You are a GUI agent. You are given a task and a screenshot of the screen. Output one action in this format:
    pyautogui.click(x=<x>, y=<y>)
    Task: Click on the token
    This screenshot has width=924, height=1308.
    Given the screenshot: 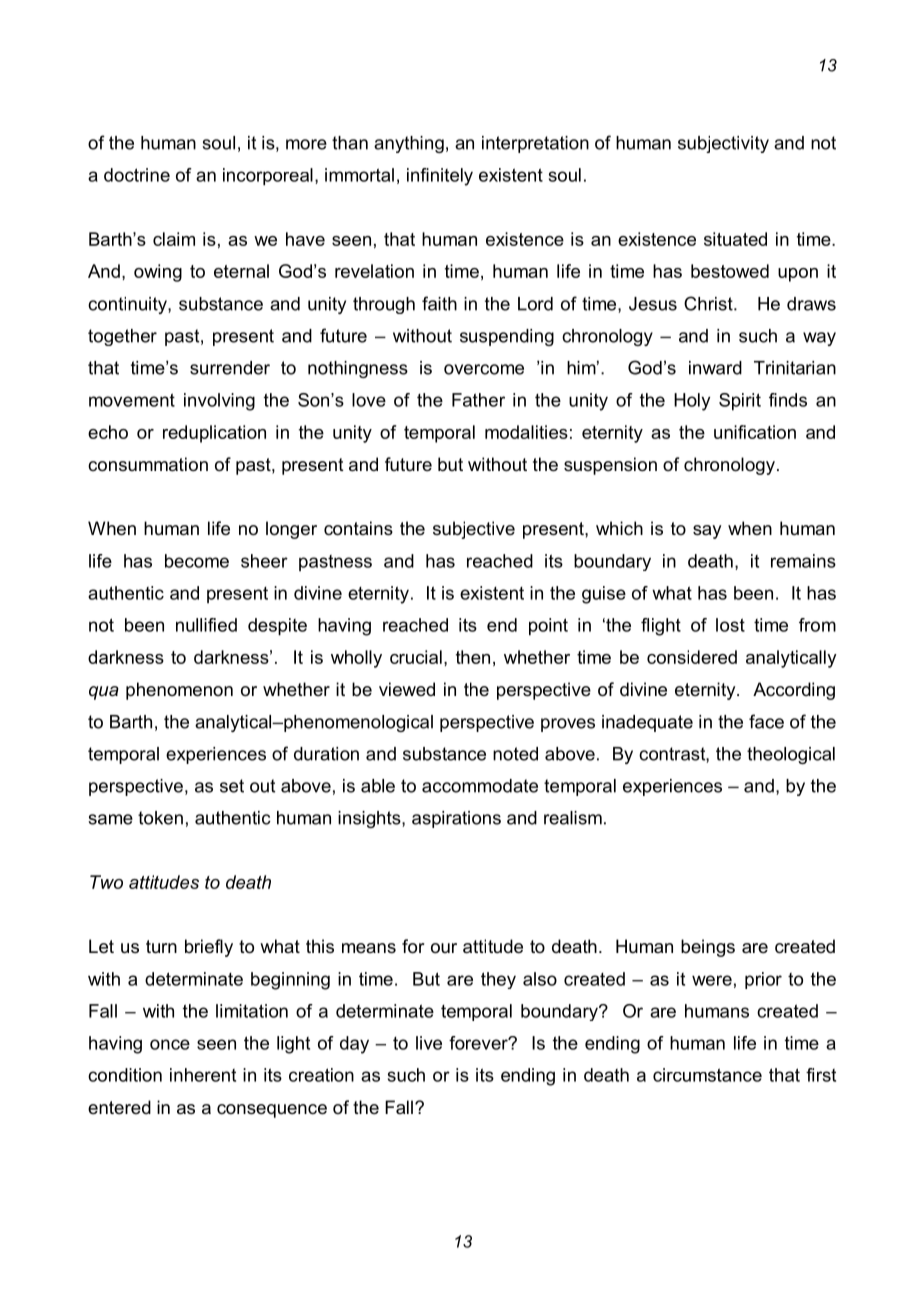 What is the action you would take?
    pyautogui.click(x=160, y=818)
